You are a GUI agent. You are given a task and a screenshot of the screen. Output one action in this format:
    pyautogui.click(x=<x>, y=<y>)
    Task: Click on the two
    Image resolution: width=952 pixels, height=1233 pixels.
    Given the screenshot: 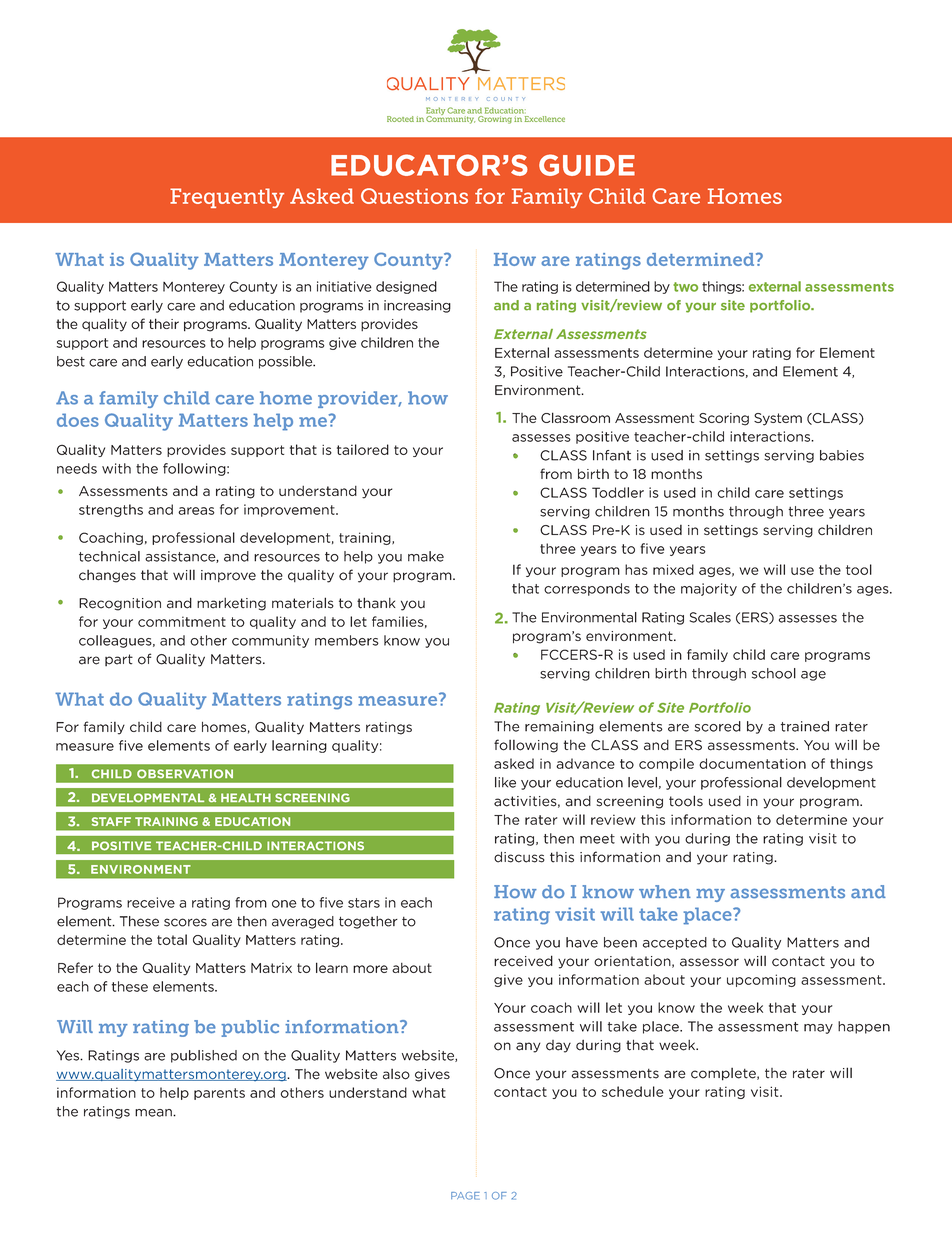 What is the action you would take?
    pyautogui.click(x=685, y=287)
